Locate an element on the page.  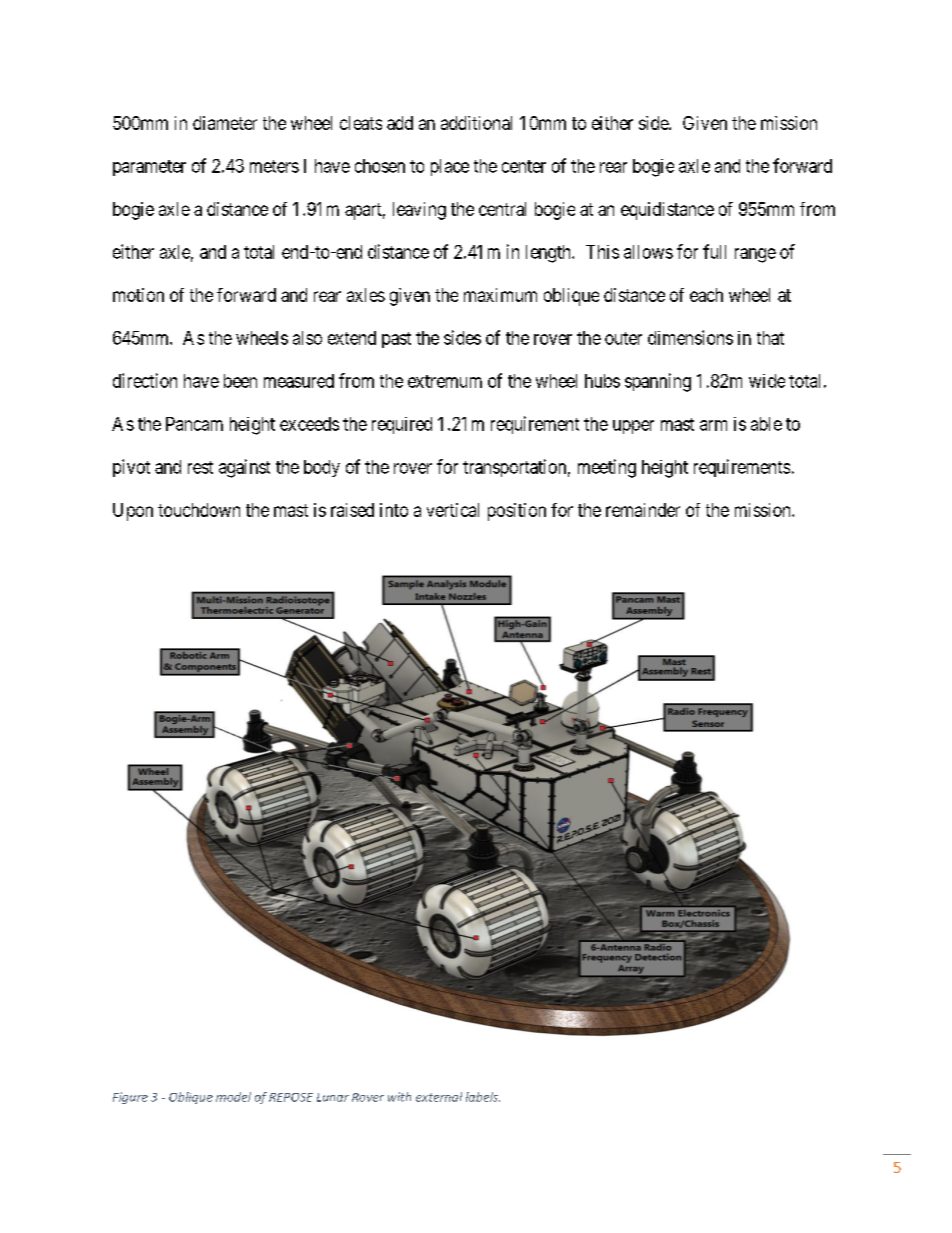
model is located at coordinates (233, 1097).
